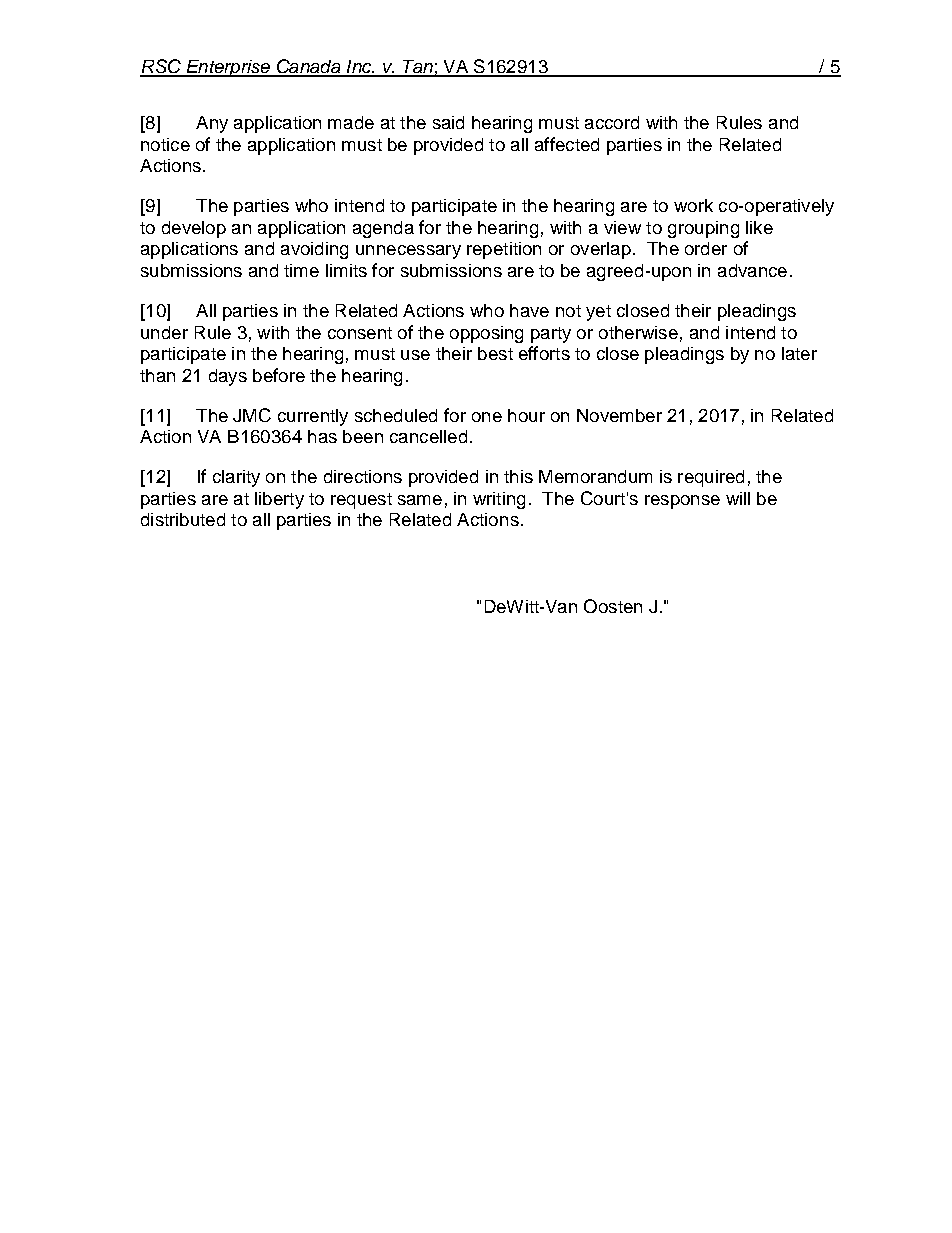 This screenshot has height=1233, width=952. Describe the element at coordinates (612, 122) in the screenshot. I see `accord` at that location.
